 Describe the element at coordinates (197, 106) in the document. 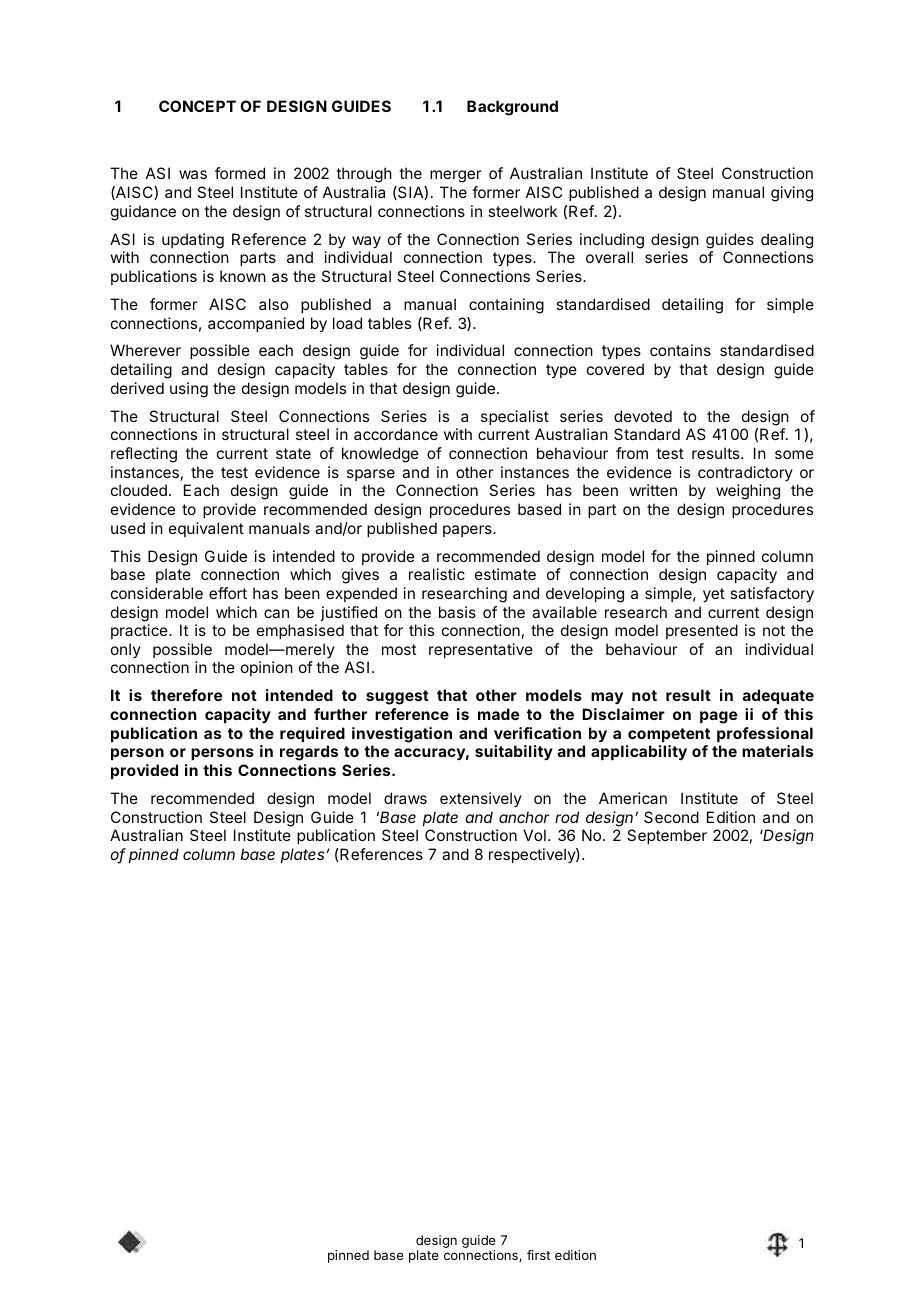

I see `CONCEPT` at that location.
